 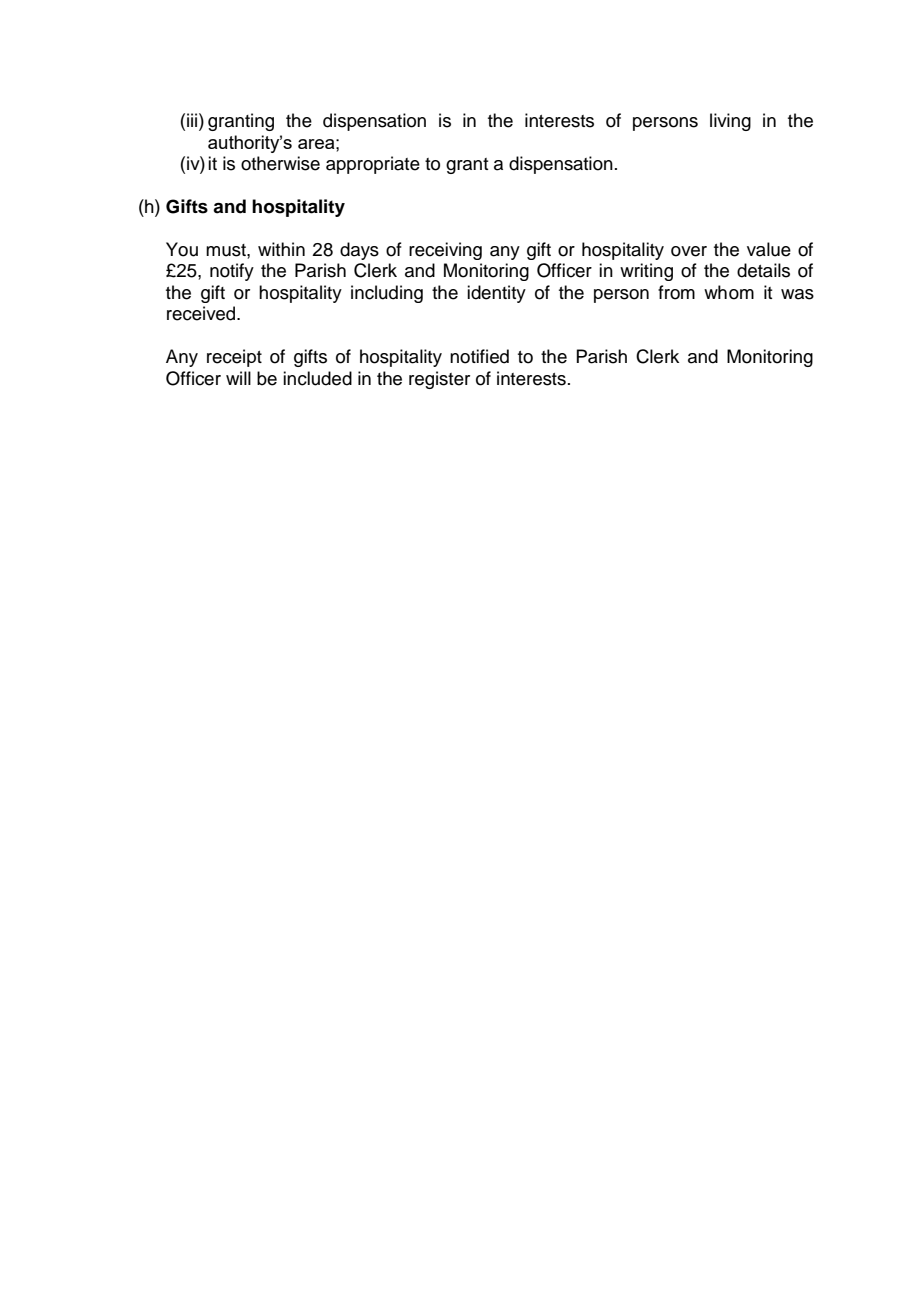 What do you see at coordinates (445, 251) in the screenshot?
I see `receiving` at bounding box center [445, 251].
